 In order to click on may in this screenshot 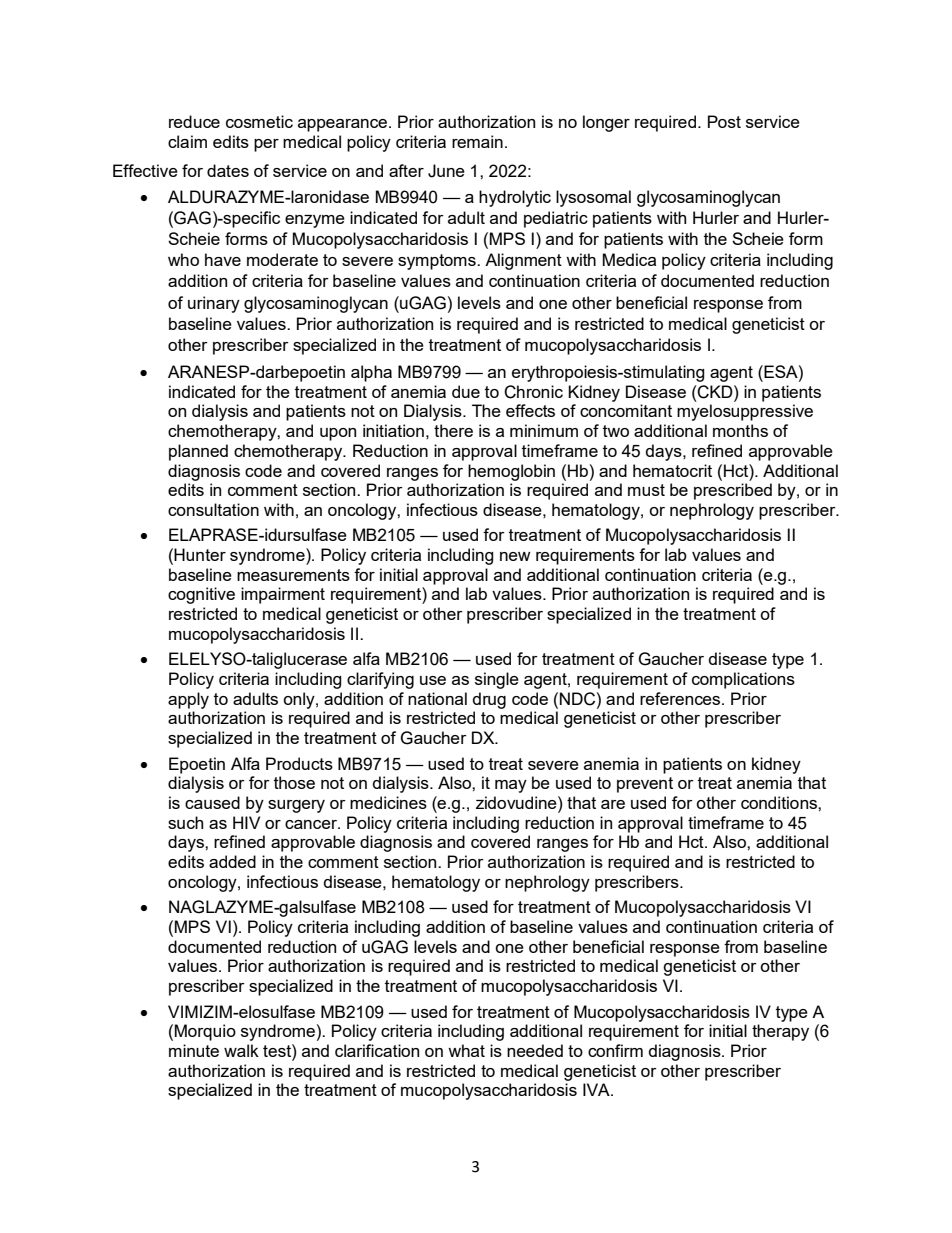, I will do `click(511, 786)`.
